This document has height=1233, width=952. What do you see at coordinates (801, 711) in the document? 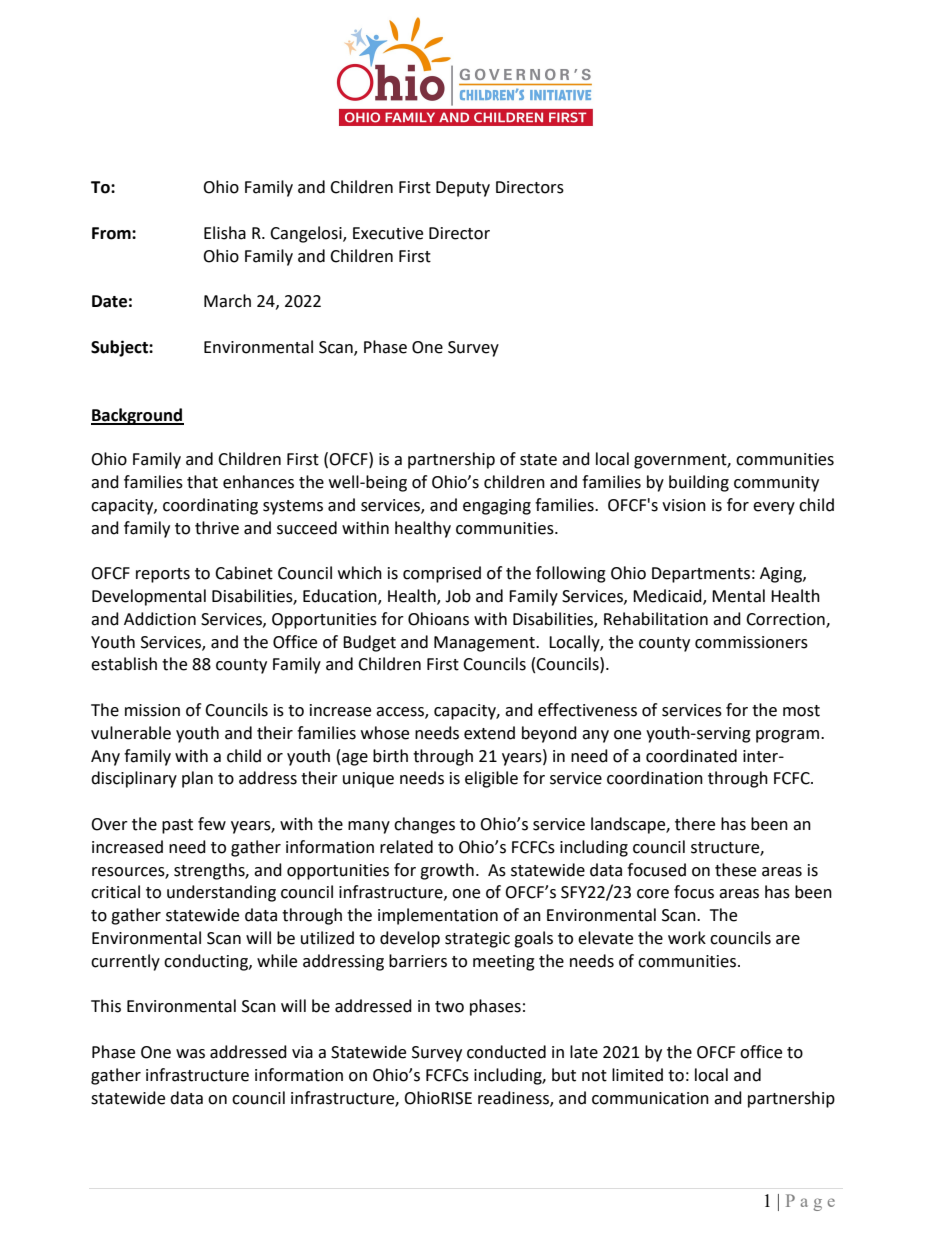
I see `most` at bounding box center [801, 711].
